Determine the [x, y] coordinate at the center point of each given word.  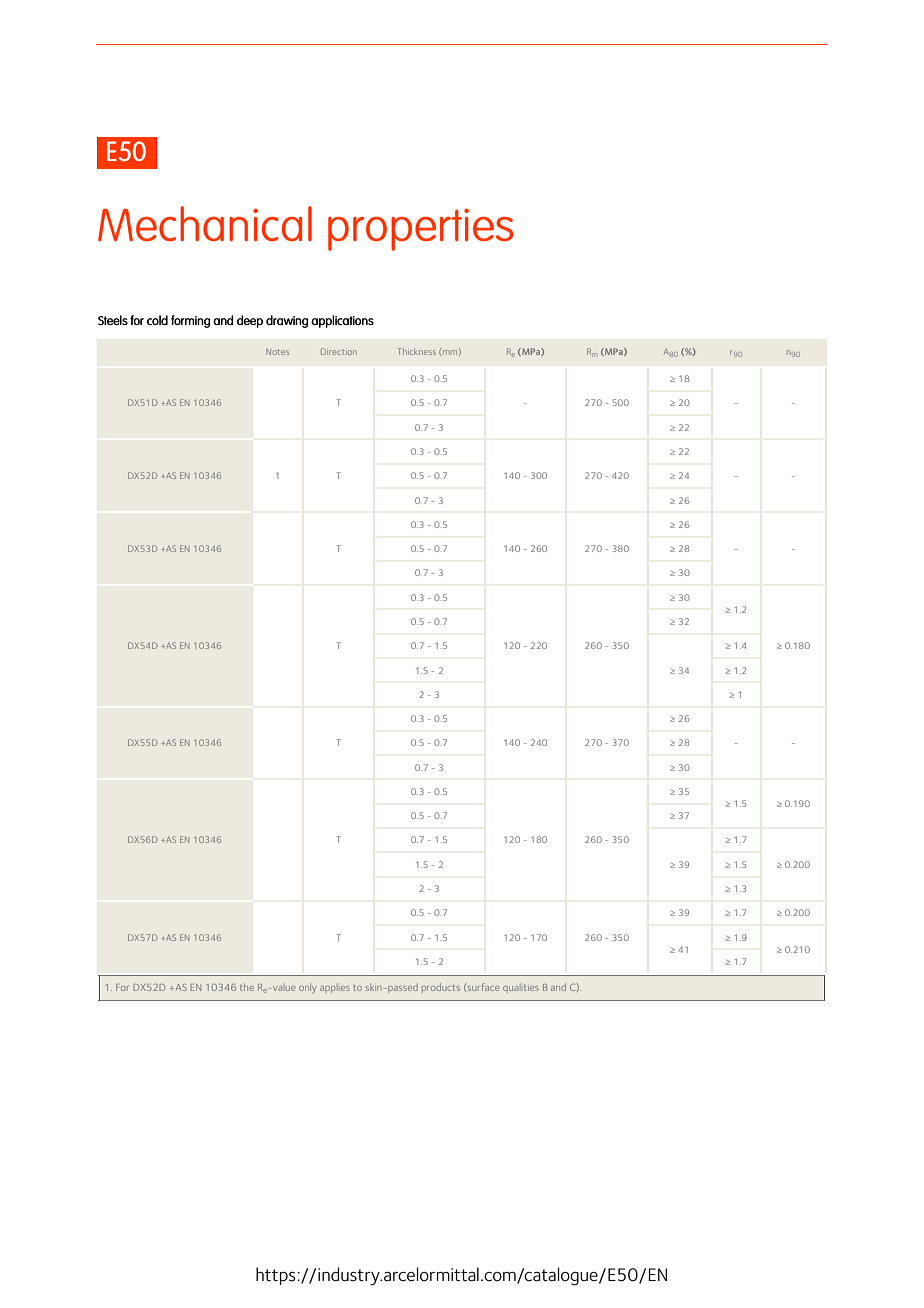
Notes [277, 352]
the [247, 987]
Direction [339, 351]
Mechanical [205, 223]
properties [421, 229]
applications [342, 321]
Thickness [416, 351]
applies [335, 988]
